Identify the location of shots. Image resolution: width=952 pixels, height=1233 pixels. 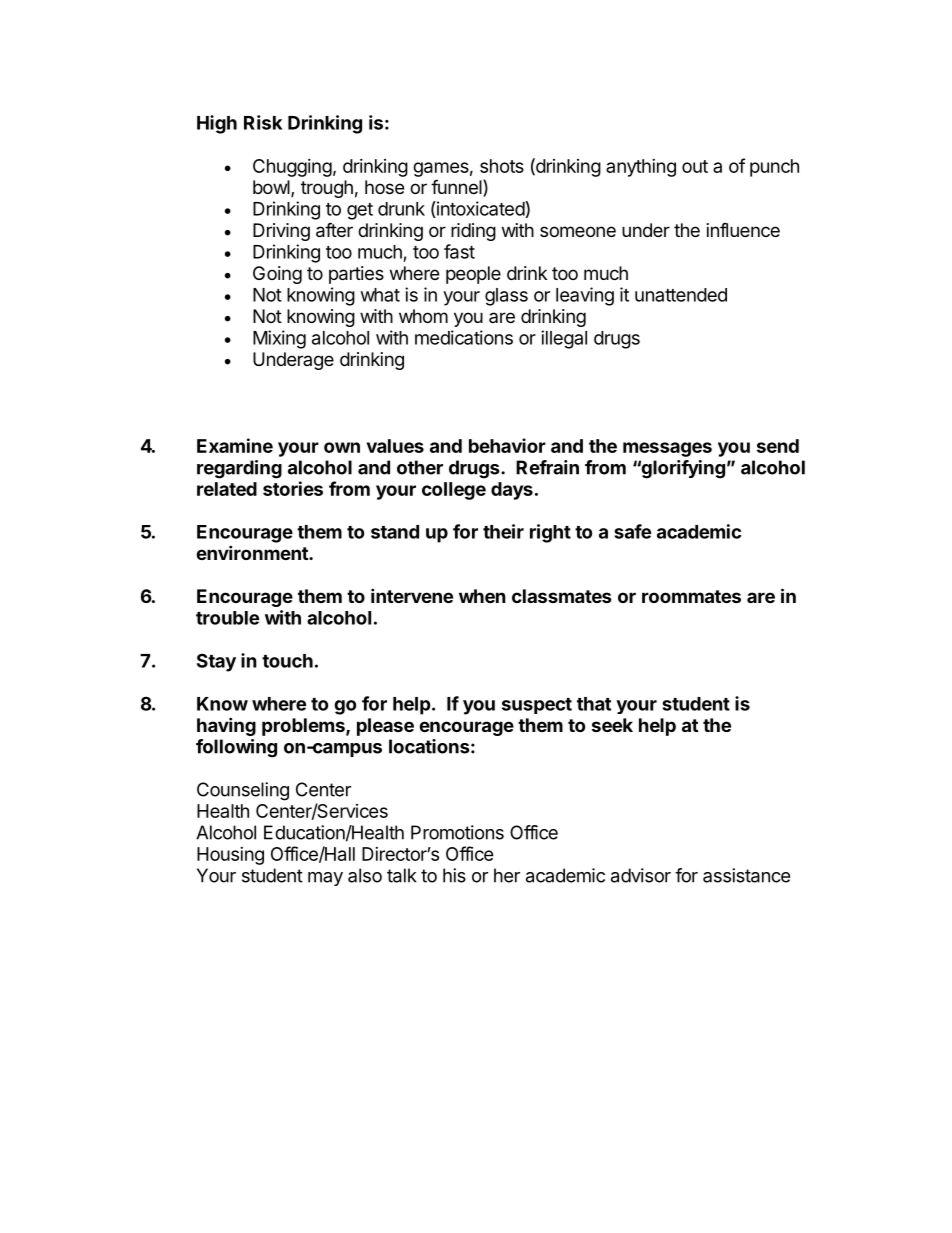
(502, 166).
